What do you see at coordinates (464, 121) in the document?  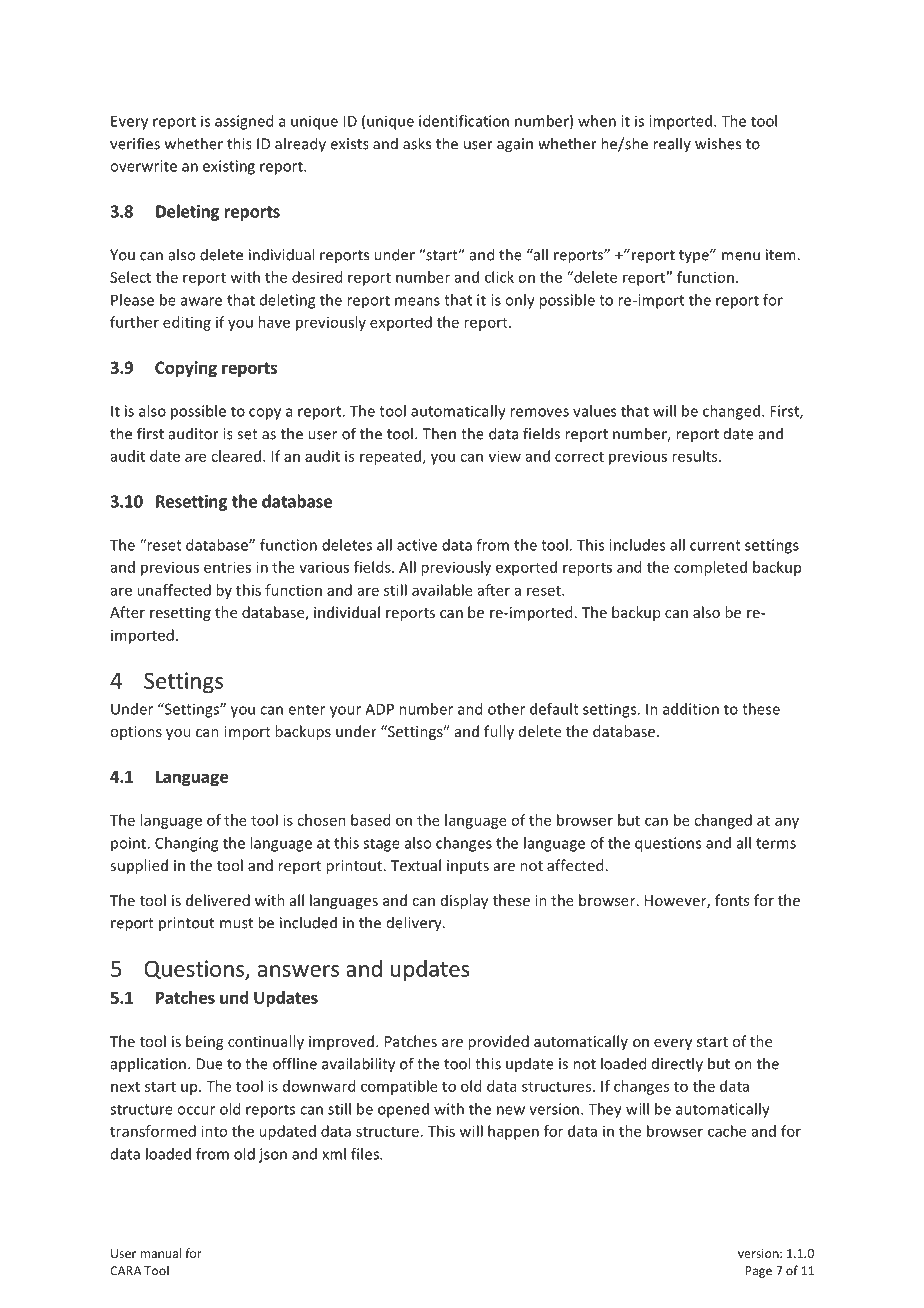 I see `identification` at bounding box center [464, 121].
